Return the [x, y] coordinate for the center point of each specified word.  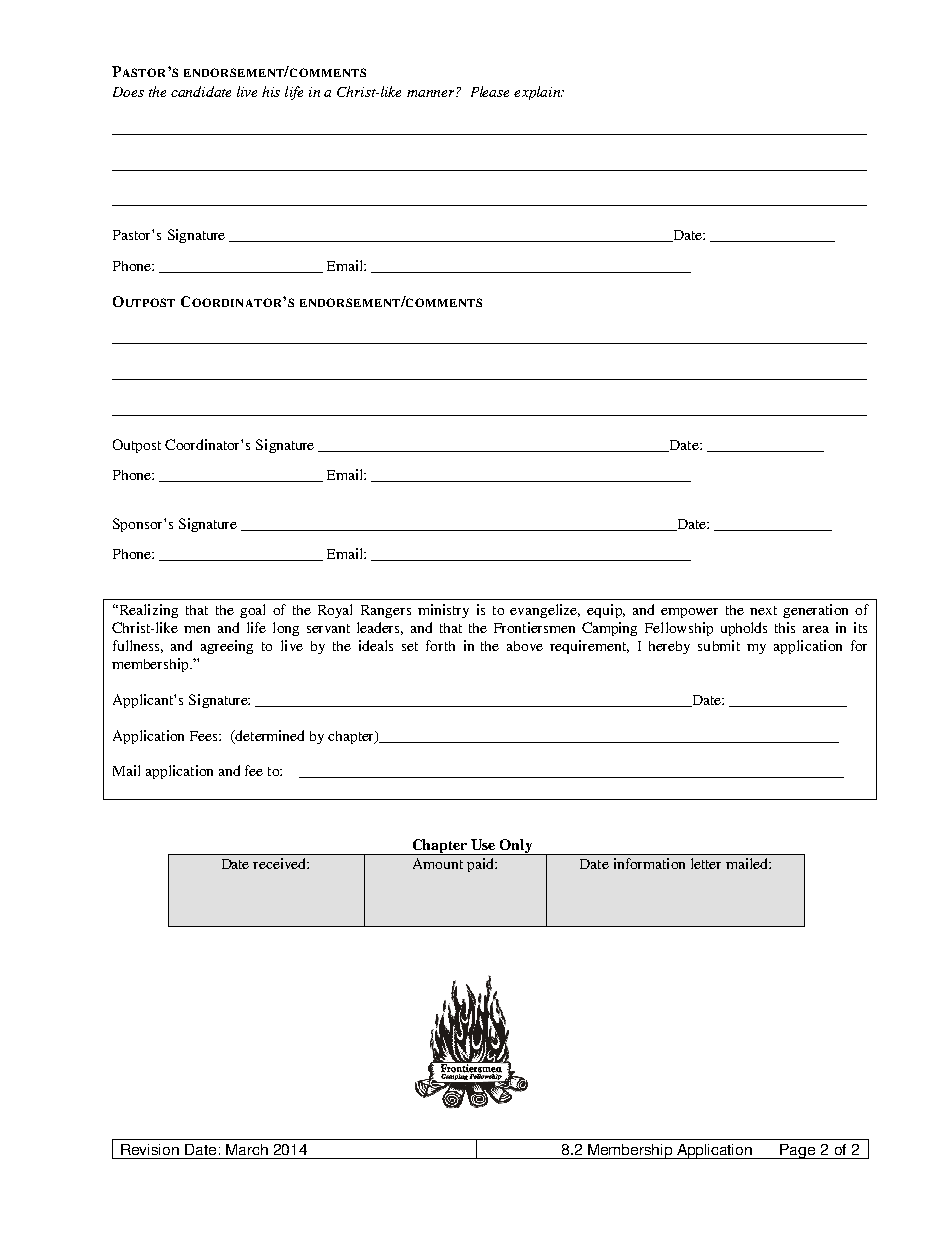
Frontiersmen [534, 627]
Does [128, 92]
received [280, 863]
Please [490, 91]
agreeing [227, 647]
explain [538, 93]
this [785, 627]
